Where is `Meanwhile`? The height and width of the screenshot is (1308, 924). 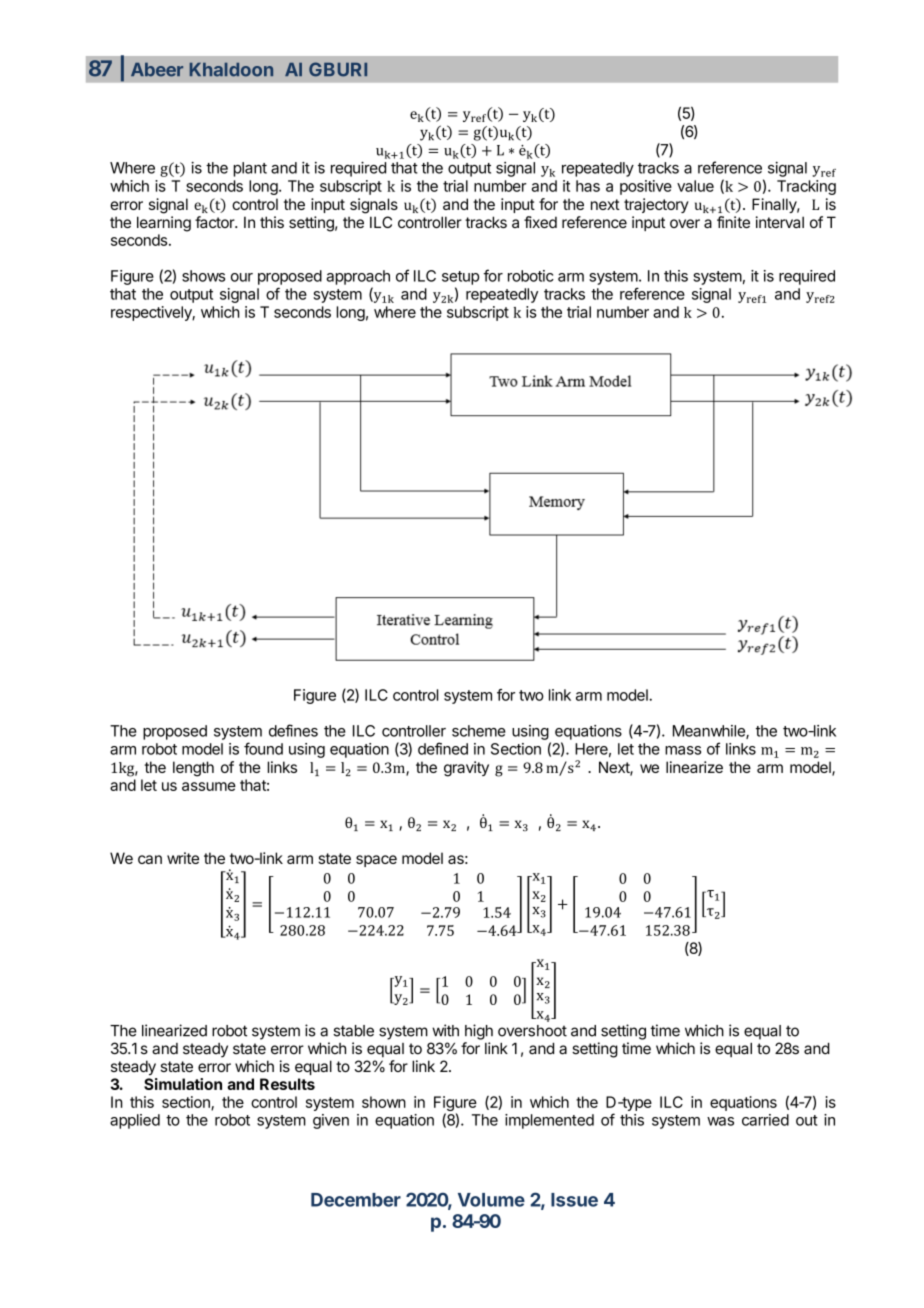
Meanwhile is located at coordinates (710, 732).
